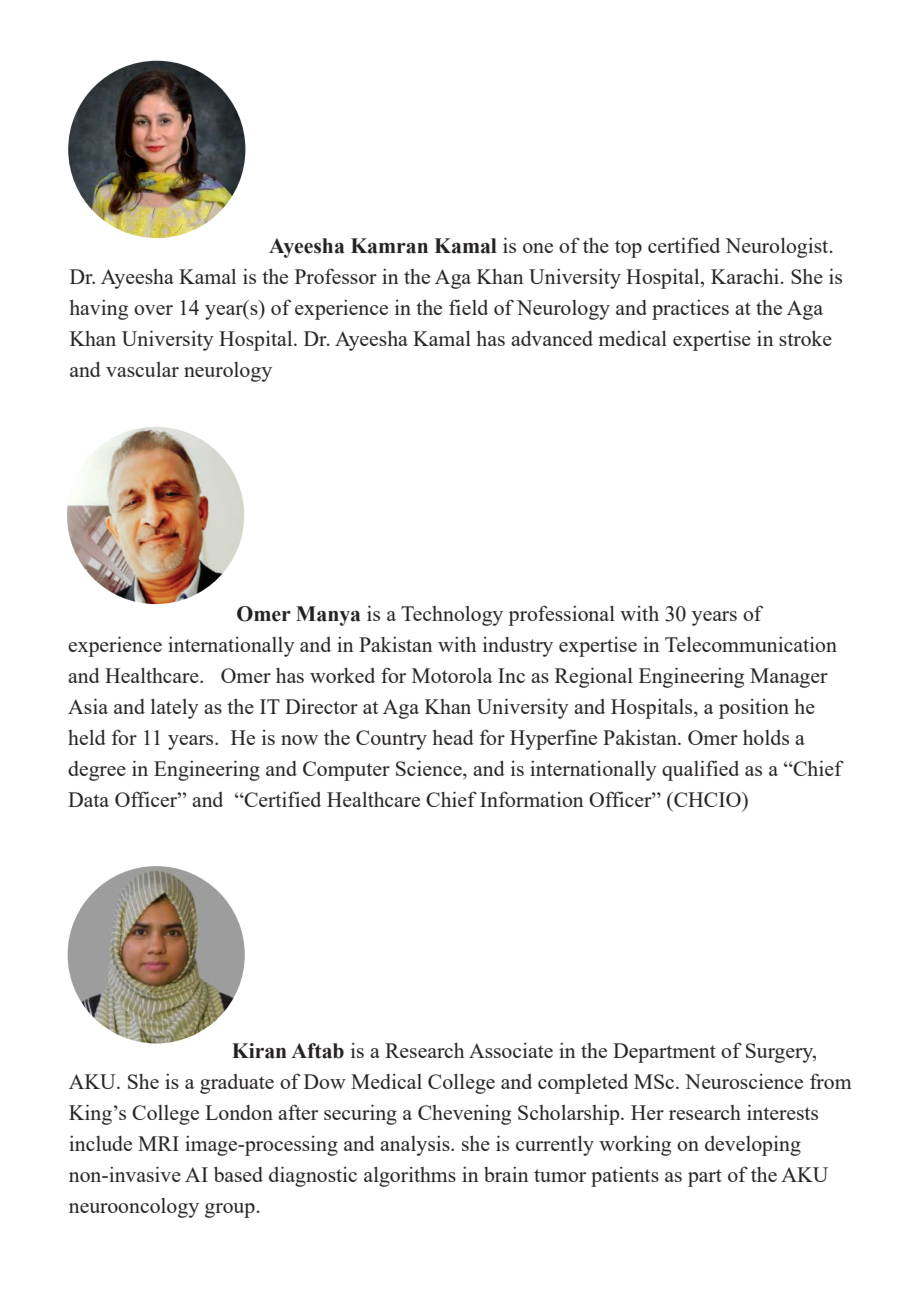 Image resolution: width=924 pixels, height=1308 pixels. Describe the element at coordinates (153, 310) in the screenshot. I see `over` at that location.
